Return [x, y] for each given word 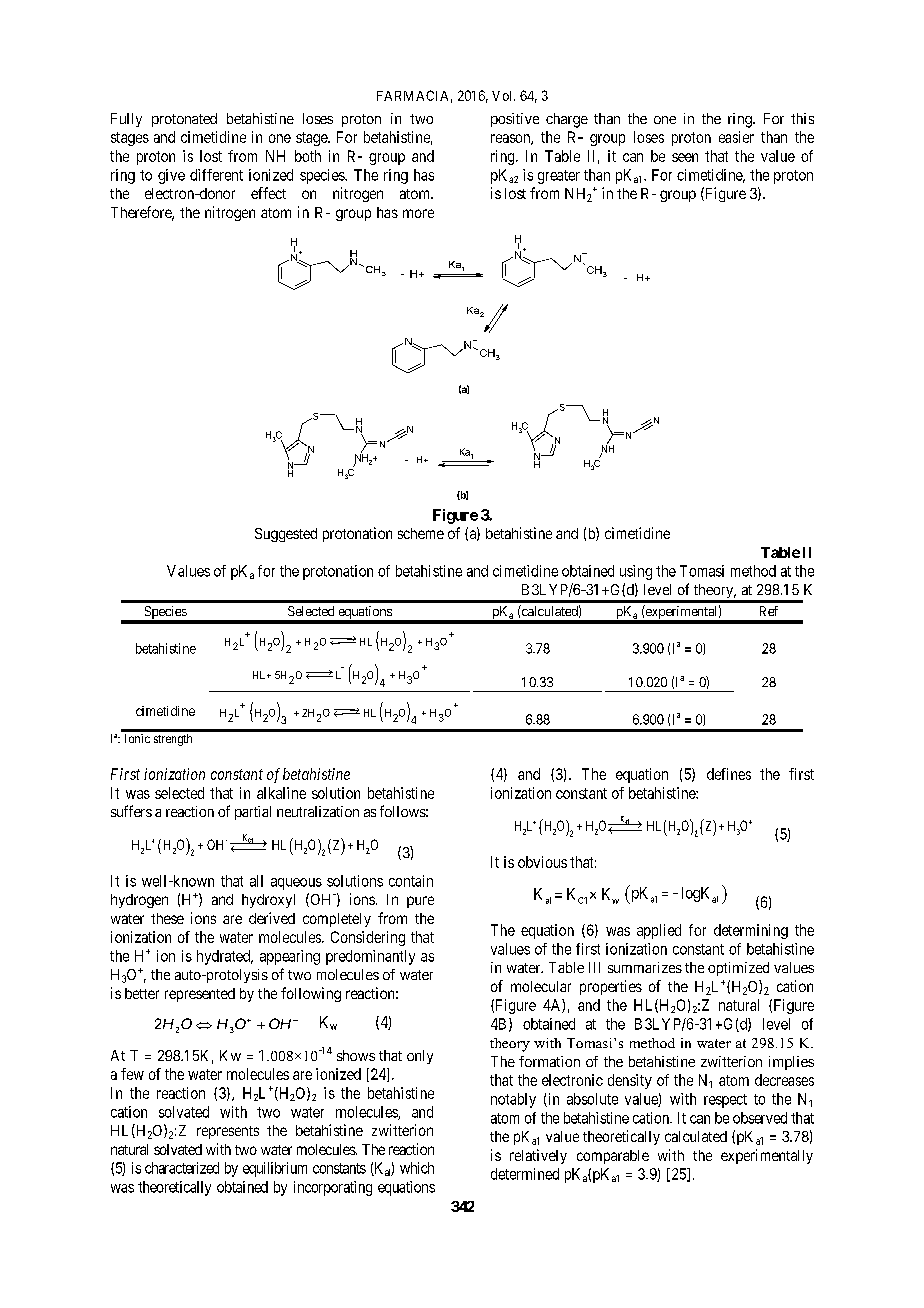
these [167, 918]
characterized [182, 1168]
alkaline [281, 793]
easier [736, 137]
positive [515, 120]
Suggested [286, 535]
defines [729, 774]
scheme [421, 533]
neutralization [318, 811]
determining [751, 931]
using [636, 572]
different [216, 175]
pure [420, 902]
